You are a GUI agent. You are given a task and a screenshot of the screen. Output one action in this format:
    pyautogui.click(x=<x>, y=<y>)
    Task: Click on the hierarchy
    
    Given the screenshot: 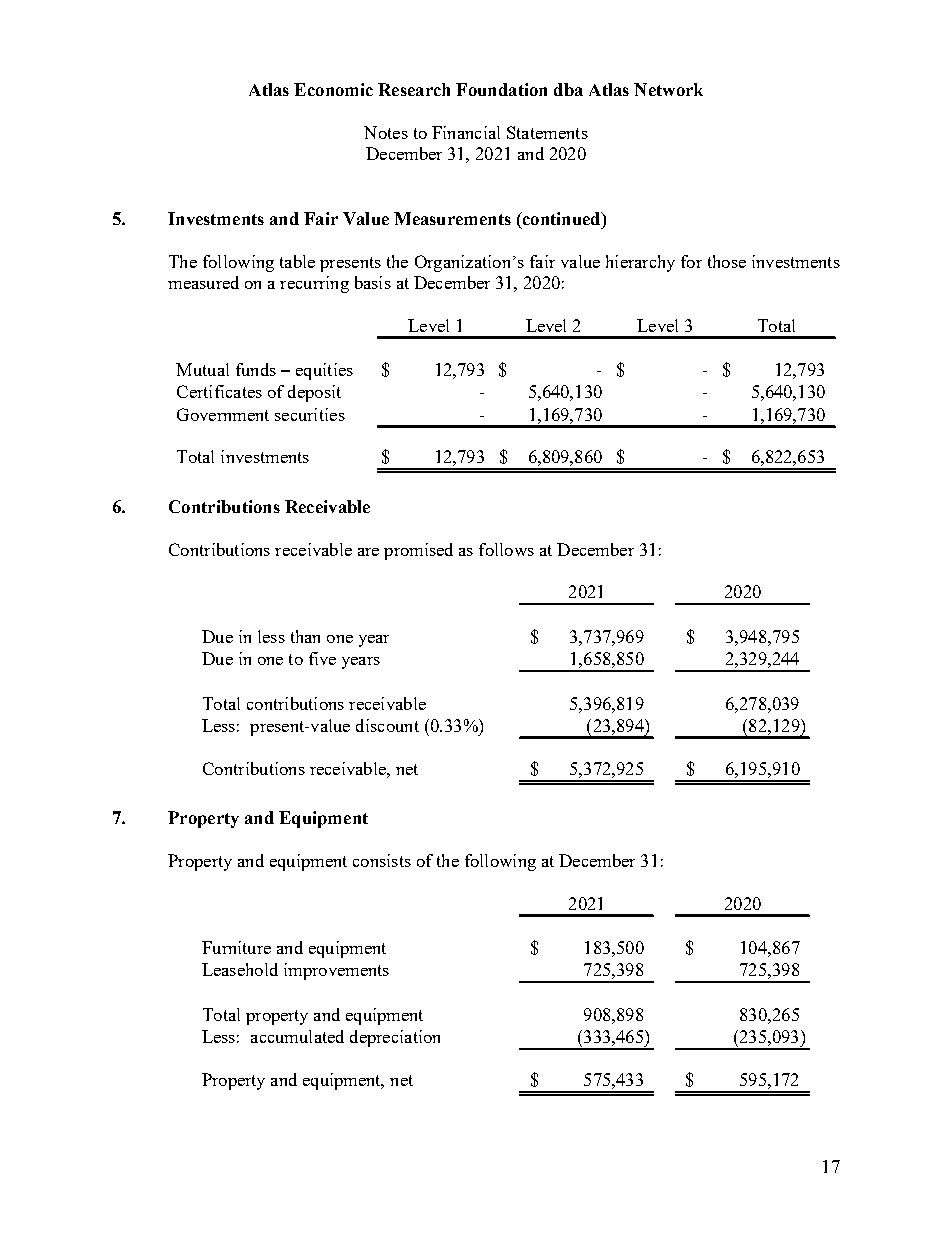 What is the action you would take?
    pyautogui.click(x=640, y=263)
